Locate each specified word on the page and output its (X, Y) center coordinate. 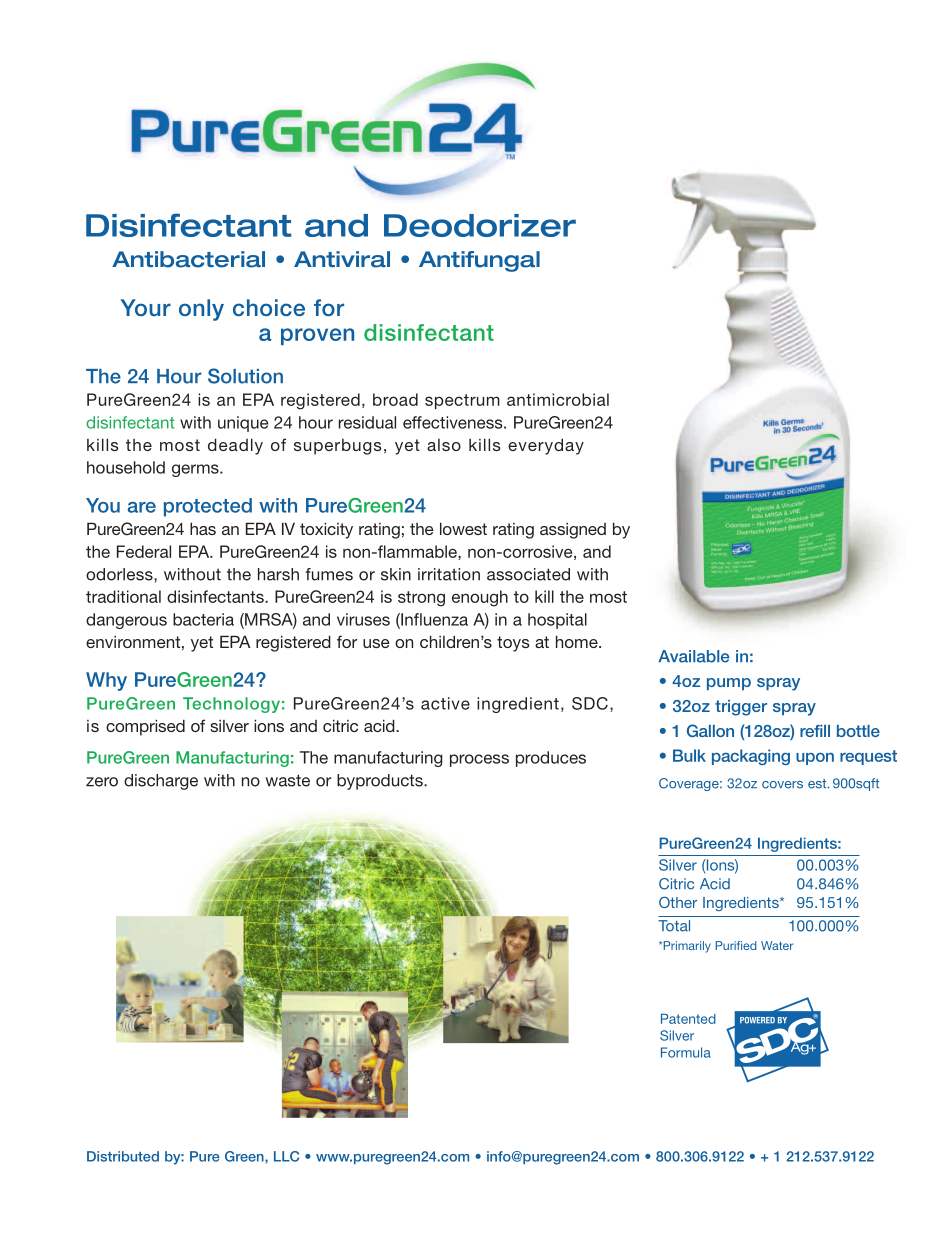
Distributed (123, 1156)
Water (777, 945)
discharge (161, 782)
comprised (145, 727)
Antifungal (479, 261)
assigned (573, 531)
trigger (741, 708)
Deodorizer (480, 225)
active (445, 703)
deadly (235, 446)
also (444, 445)
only (201, 310)
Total (674, 926)
